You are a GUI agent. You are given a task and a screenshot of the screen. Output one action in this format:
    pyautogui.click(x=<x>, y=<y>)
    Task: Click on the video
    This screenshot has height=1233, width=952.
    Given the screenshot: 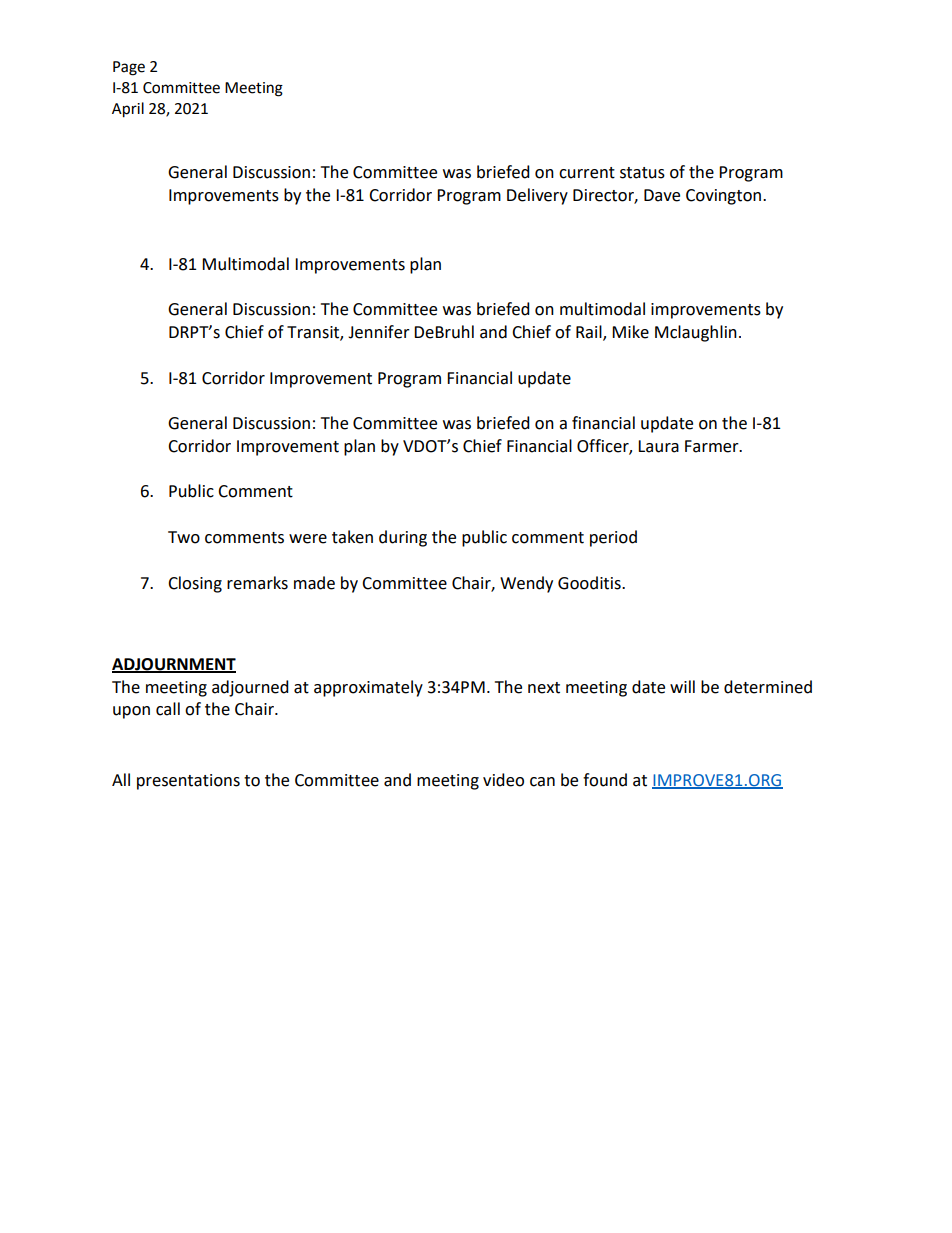 What is the action you would take?
    pyautogui.click(x=503, y=780)
